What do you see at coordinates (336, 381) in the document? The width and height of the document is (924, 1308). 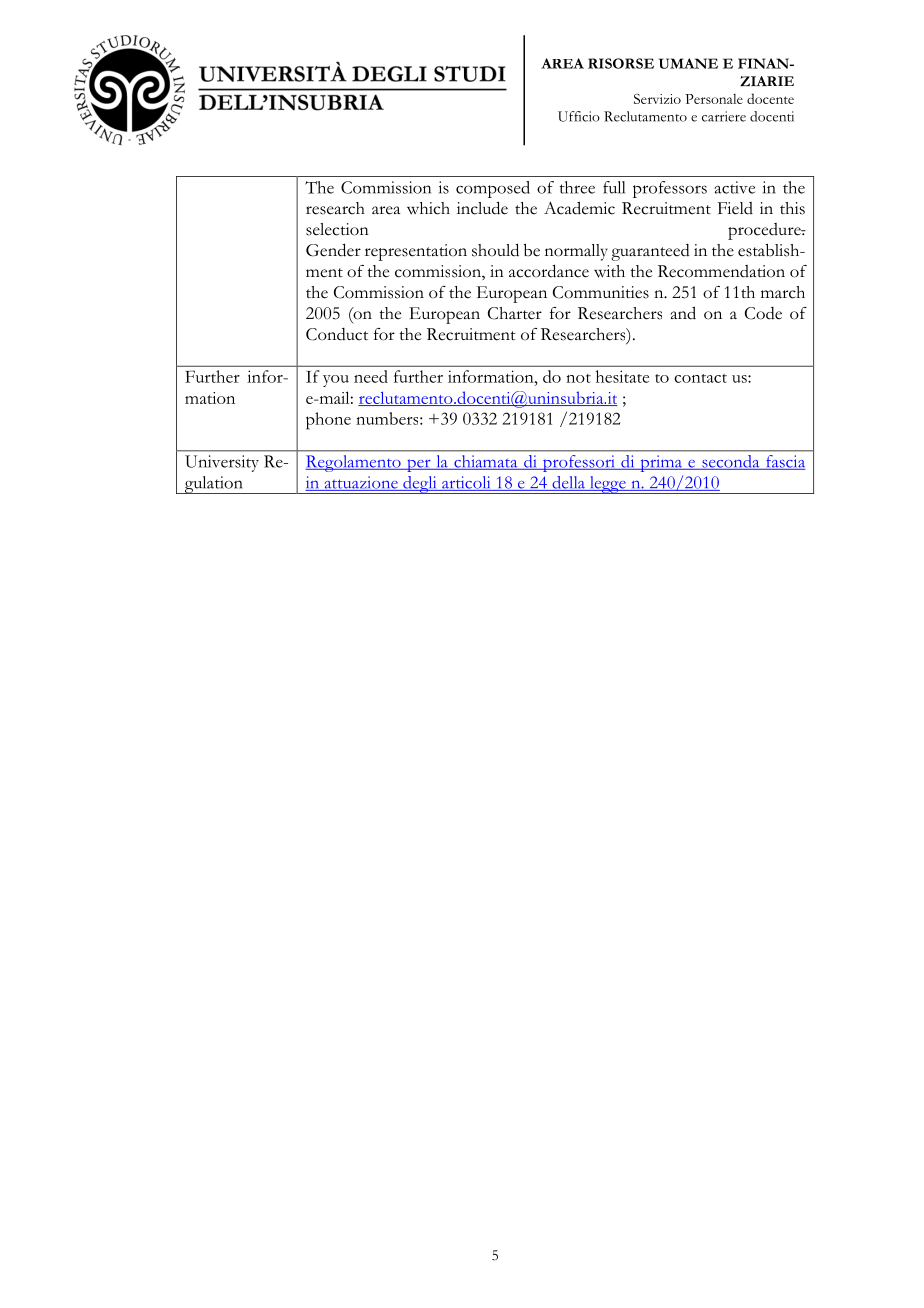 I see `you` at bounding box center [336, 381].
